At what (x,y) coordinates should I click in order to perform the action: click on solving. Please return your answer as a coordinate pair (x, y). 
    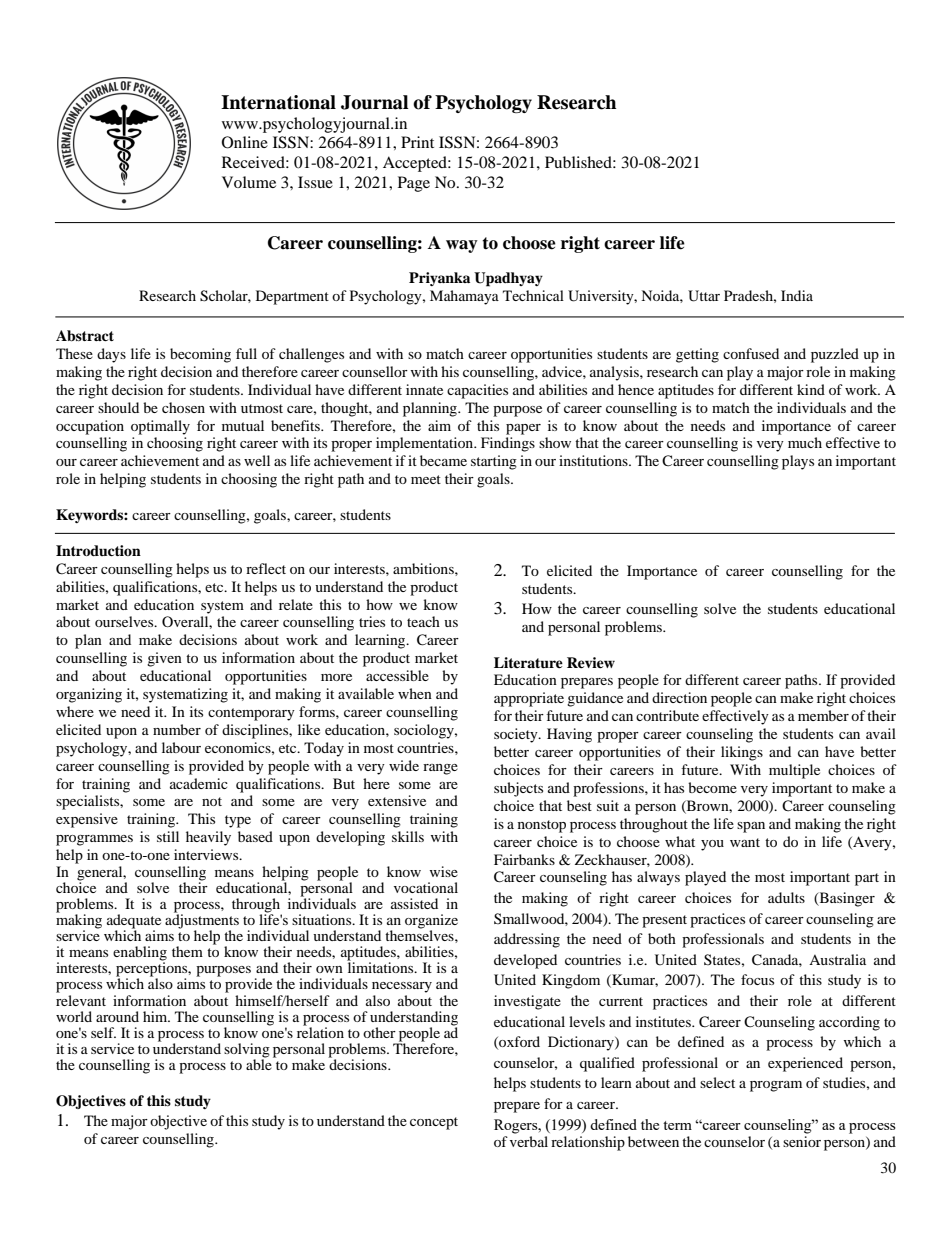
    Looking at the image, I should click on (247, 1051).
